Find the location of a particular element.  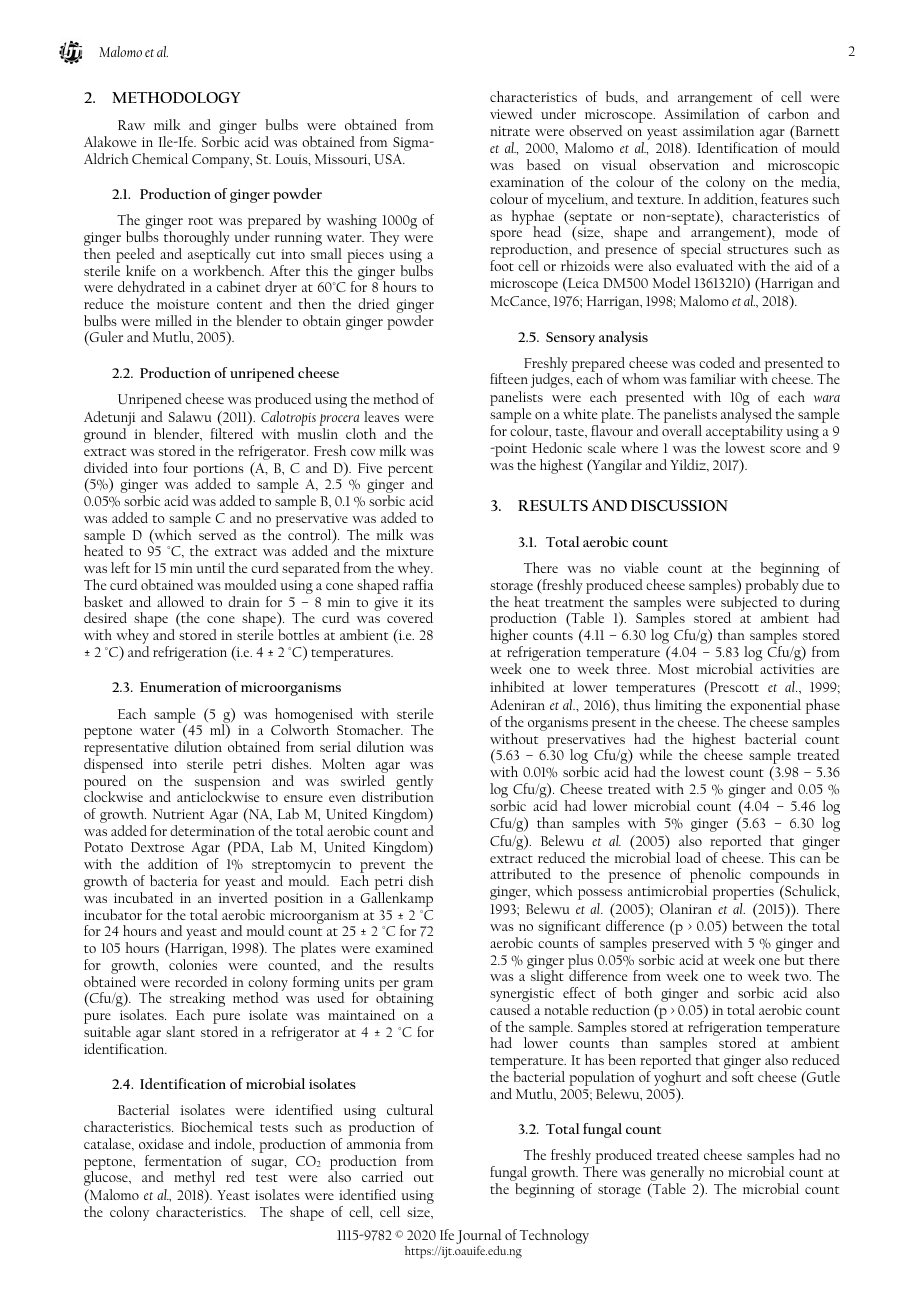

mixture is located at coordinates (409, 551).
